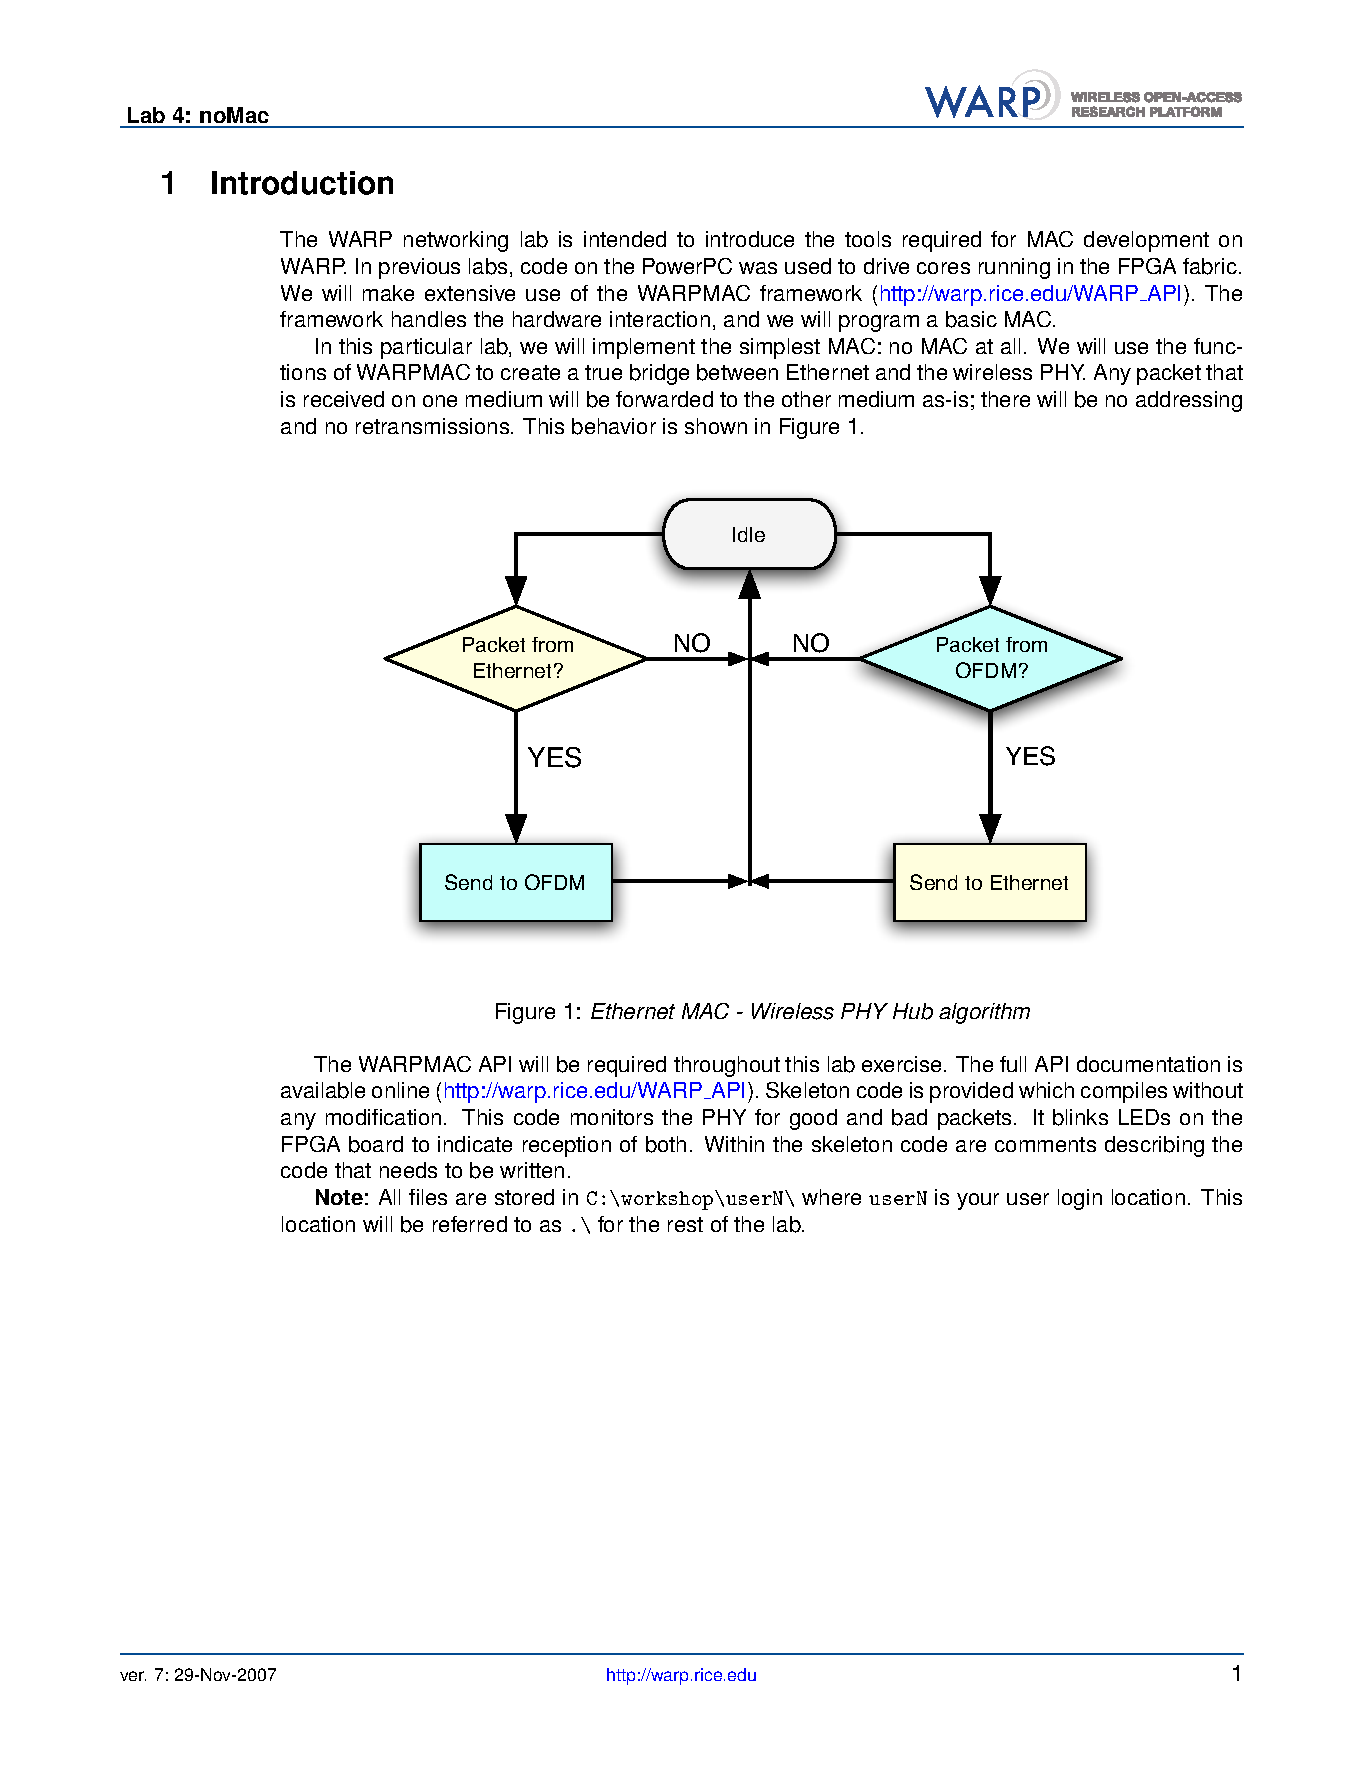 The image size is (1364, 1765). I want to click on there, so click(1005, 399).
